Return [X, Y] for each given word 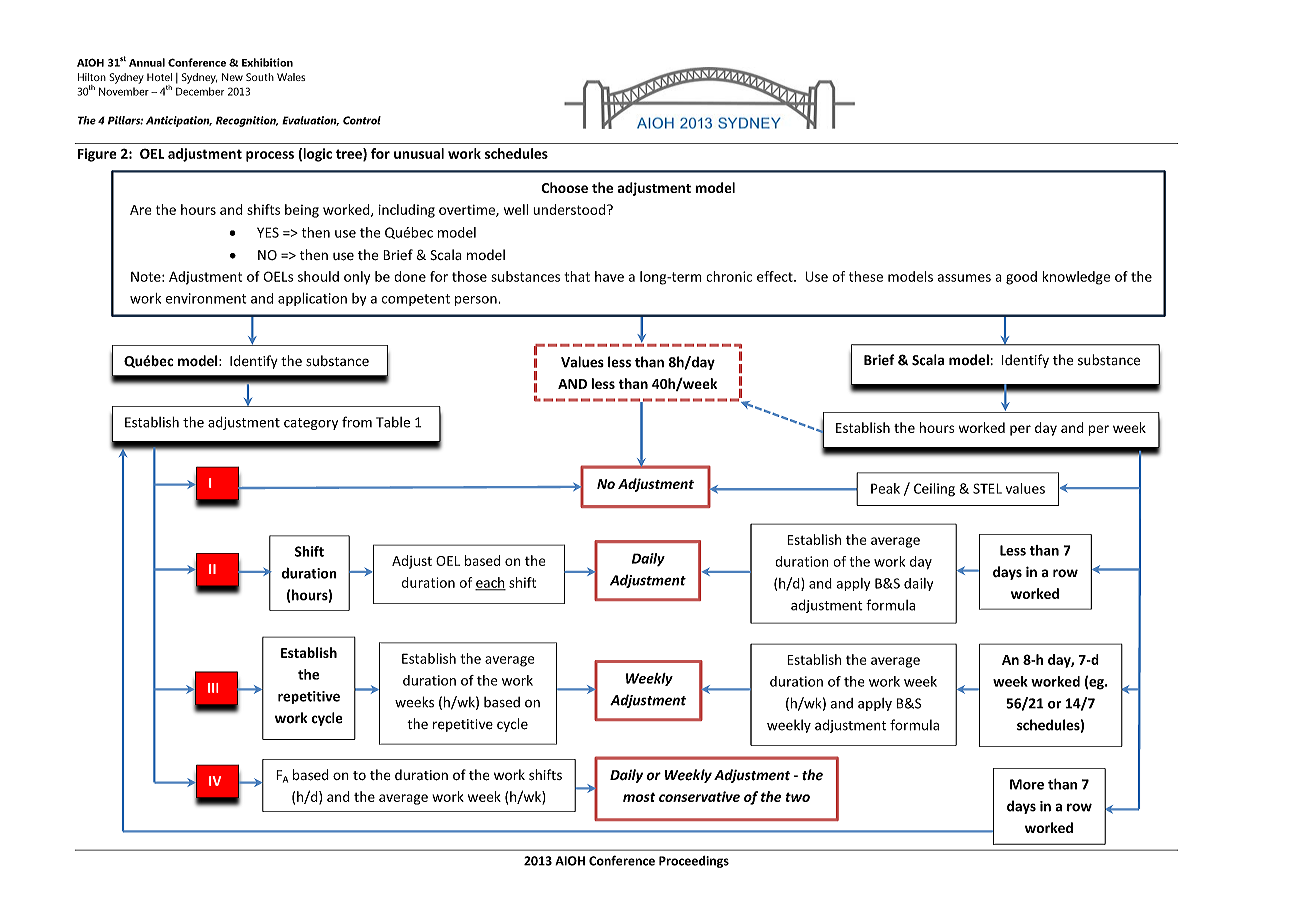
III [213, 688]
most [639, 797]
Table [393, 422]
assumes [964, 278]
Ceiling [934, 490]
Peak [885, 488]
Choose [564, 187]
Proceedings [694, 862]
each [490, 583]
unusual [419, 153]
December [200, 91]
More [1027, 784]
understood [569, 209]
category [311, 424]
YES [268, 232]
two [797, 797]
